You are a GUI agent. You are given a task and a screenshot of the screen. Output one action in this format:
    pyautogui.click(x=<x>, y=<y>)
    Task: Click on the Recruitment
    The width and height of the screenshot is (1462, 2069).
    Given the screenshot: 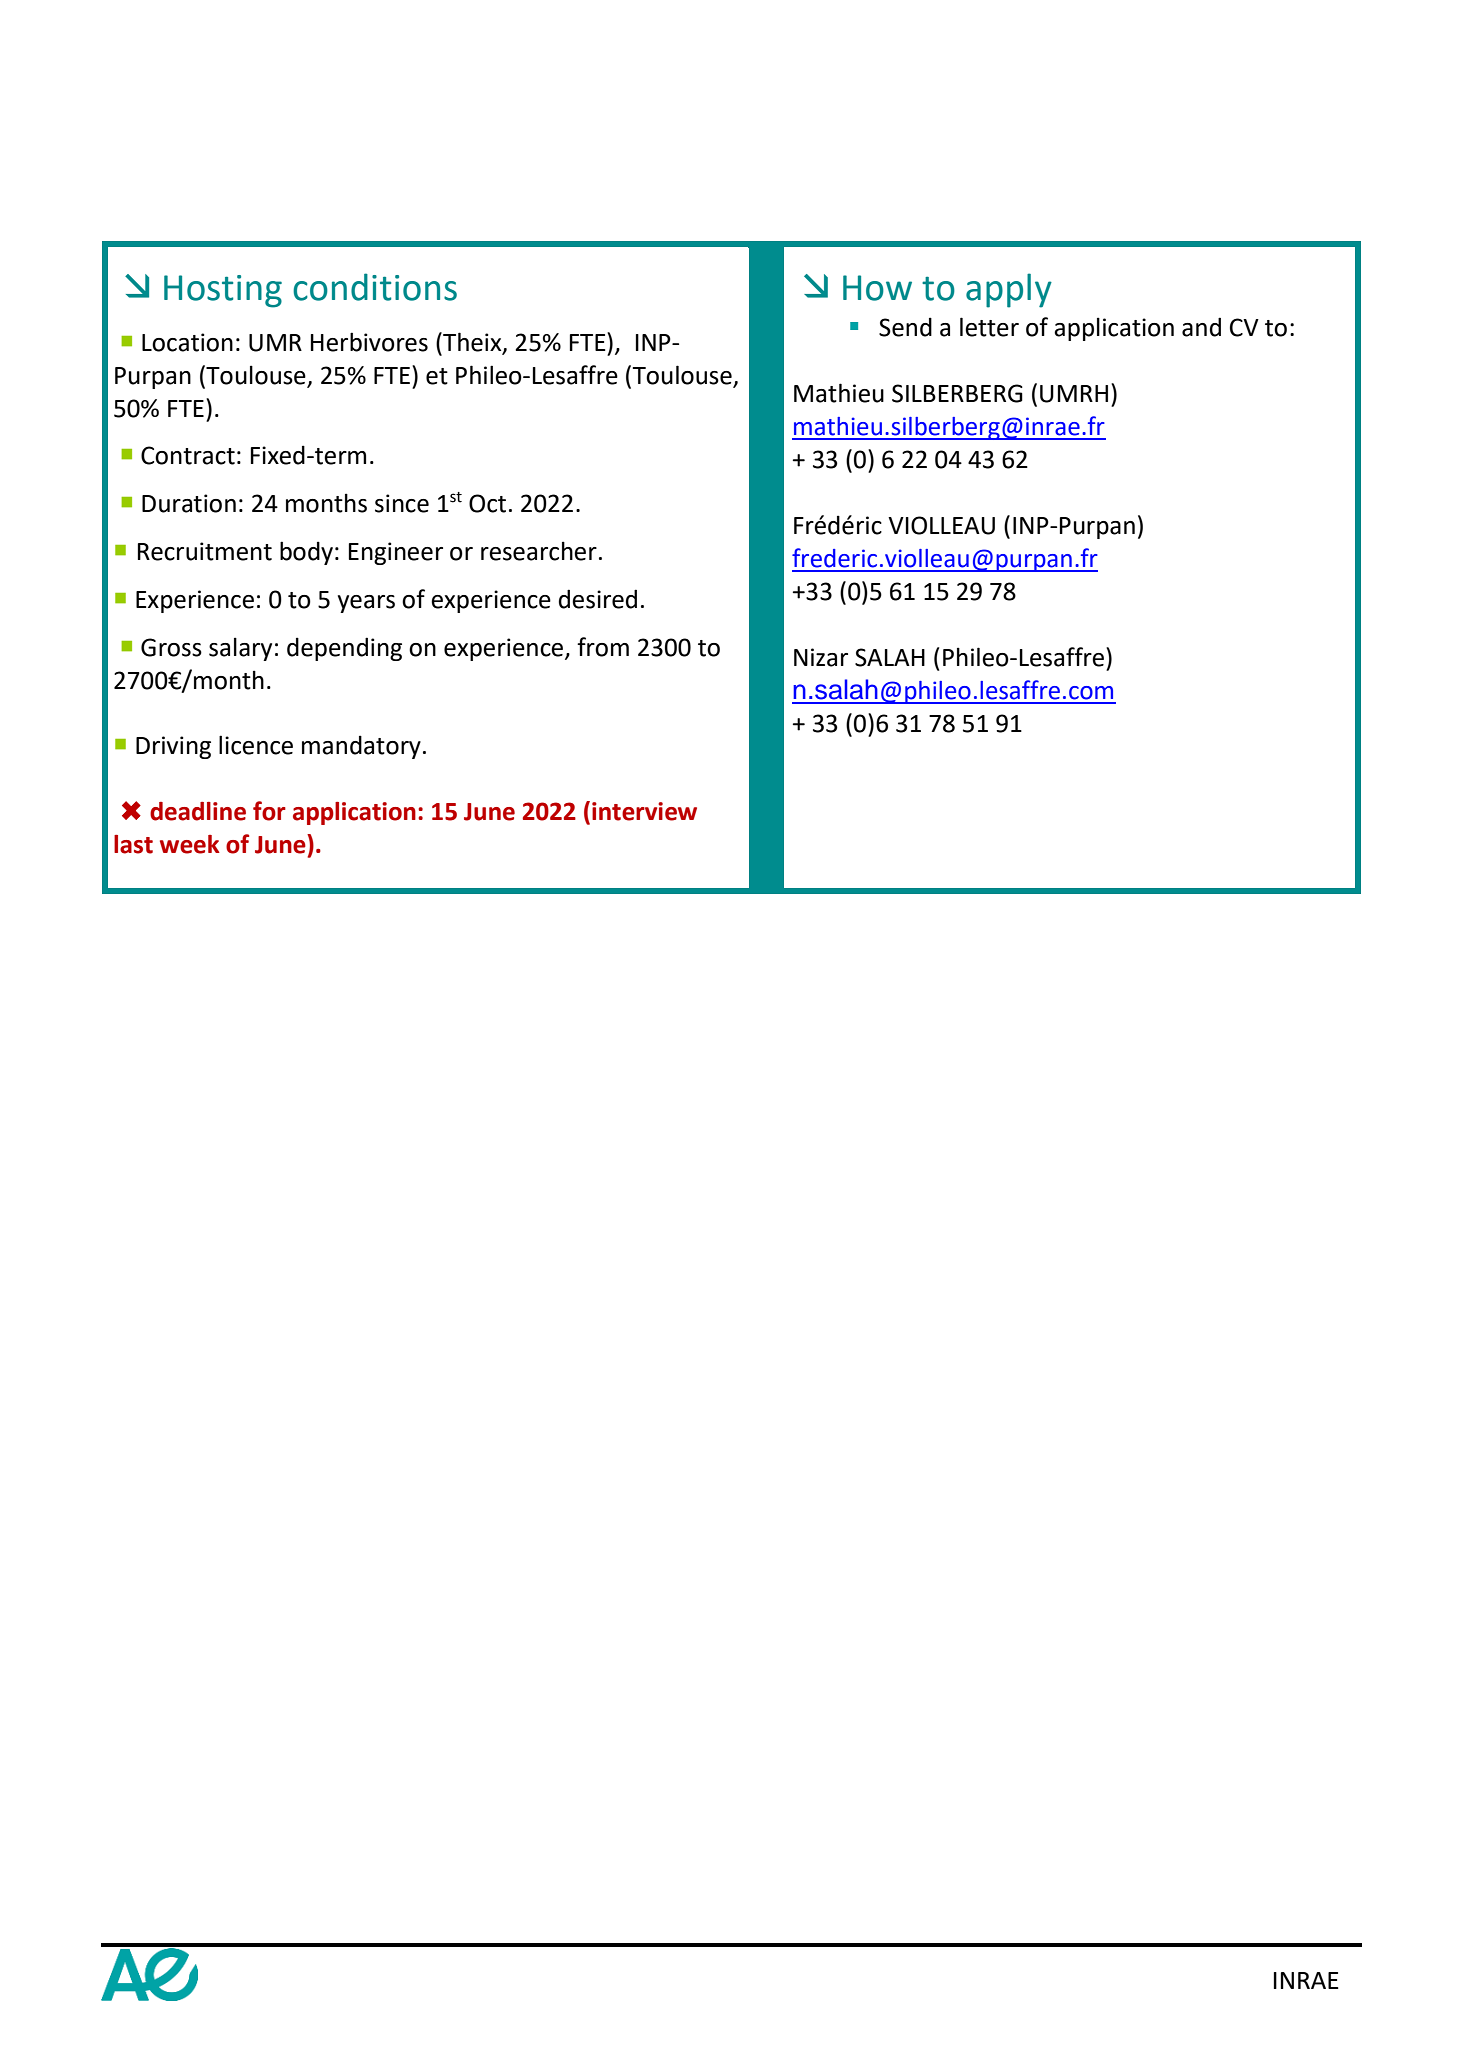 What is the action you would take?
    pyautogui.click(x=205, y=551)
